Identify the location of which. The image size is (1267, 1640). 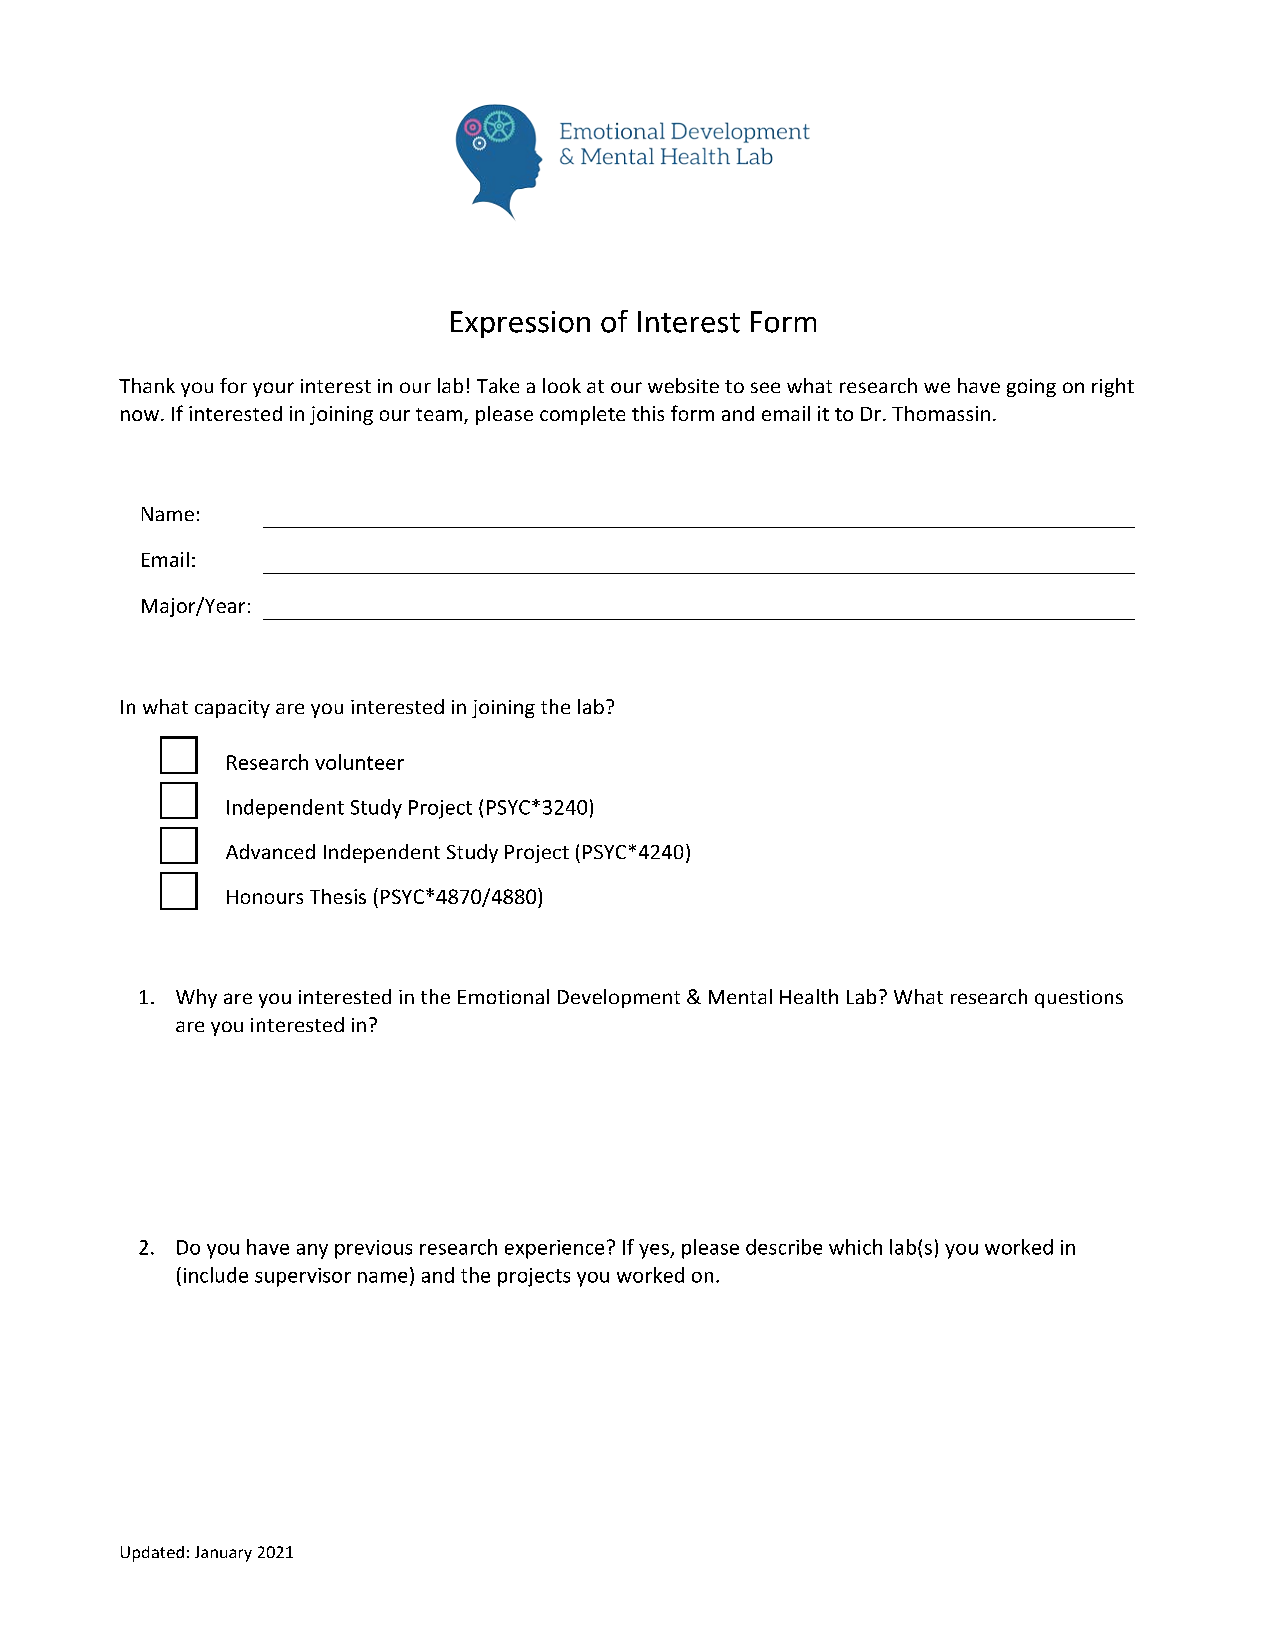
(855, 1247).
